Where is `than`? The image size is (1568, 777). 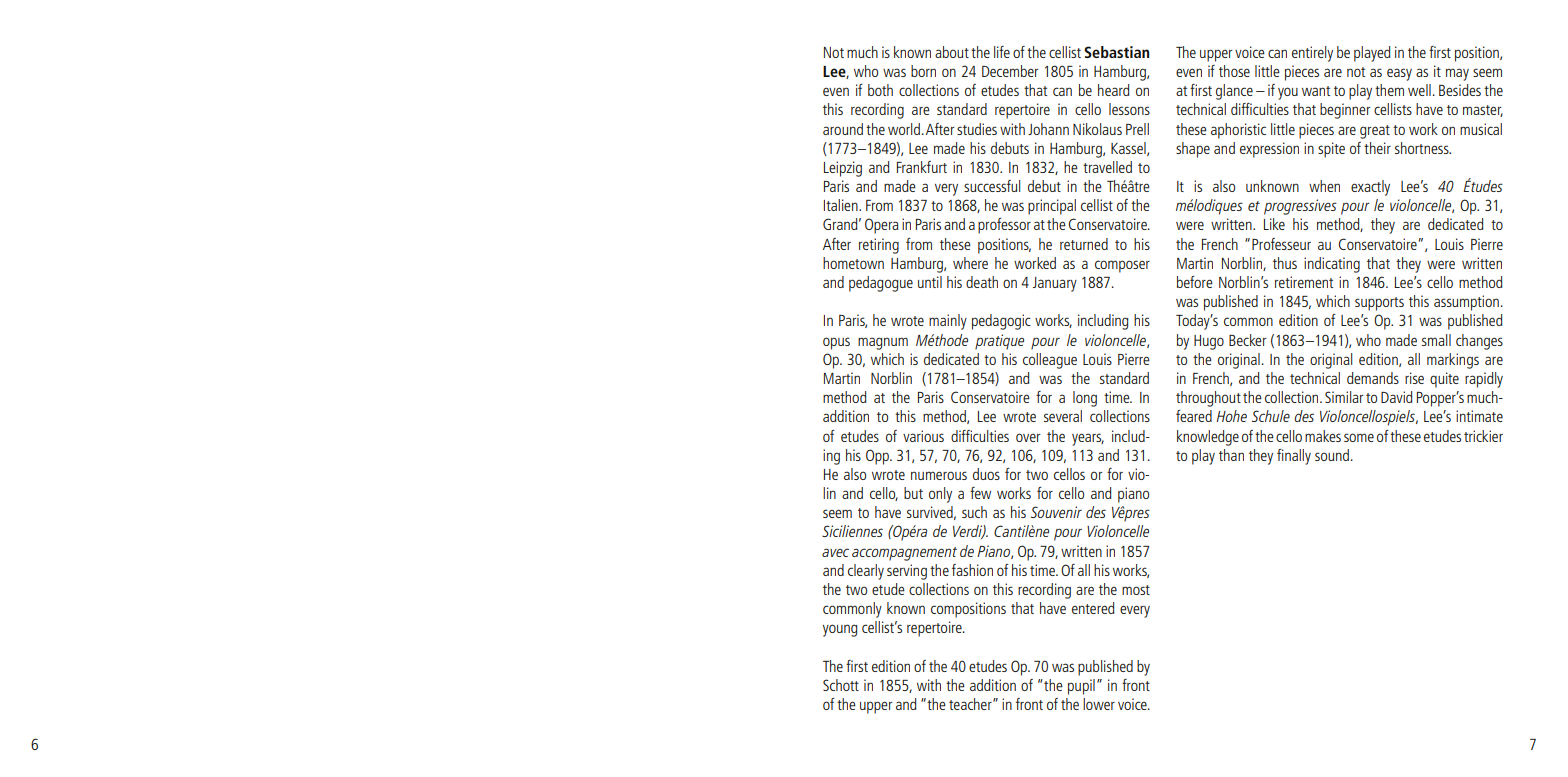 than is located at coordinates (1231, 455).
